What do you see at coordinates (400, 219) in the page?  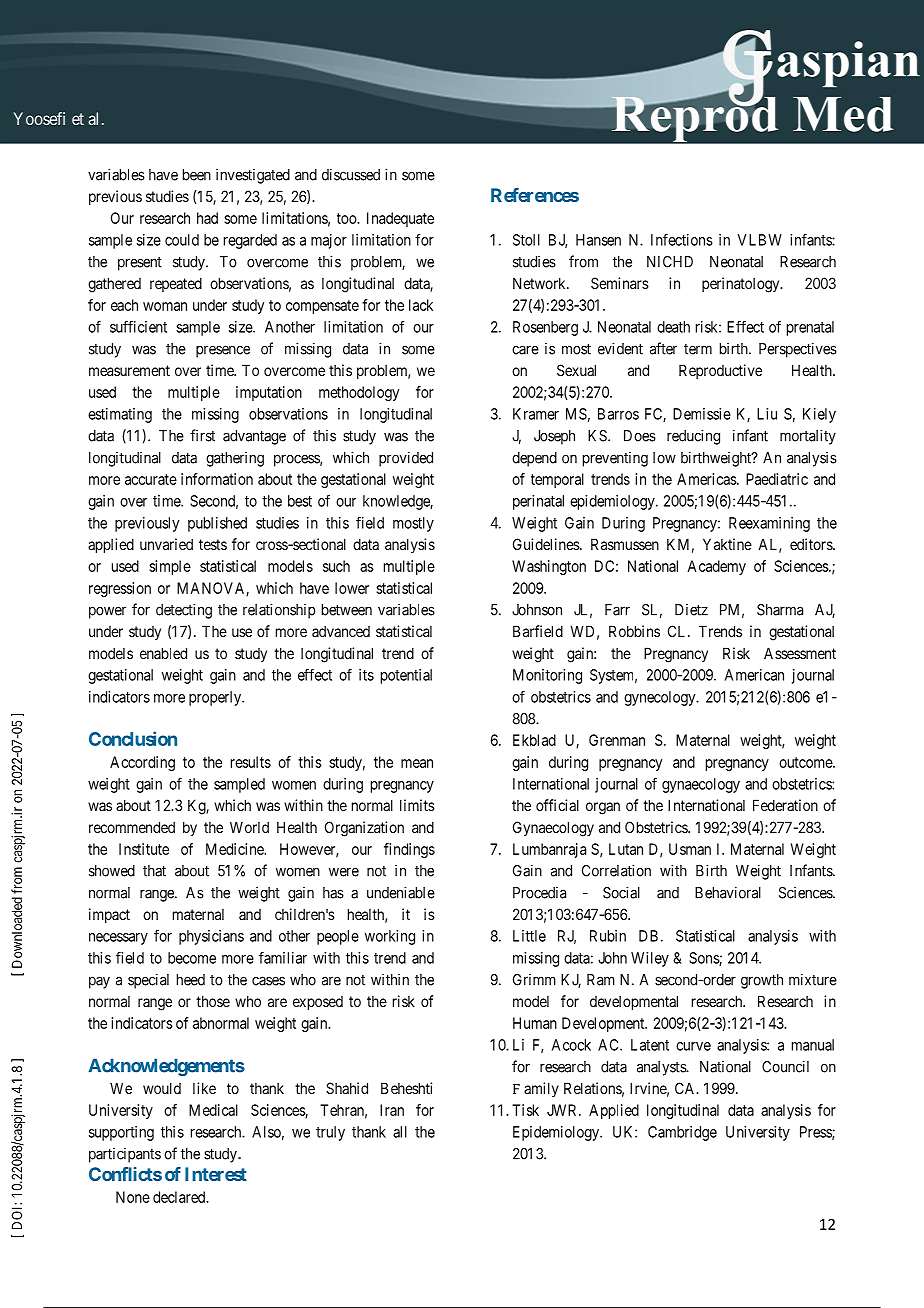 I see `Inadequate` at bounding box center [400, 219].
